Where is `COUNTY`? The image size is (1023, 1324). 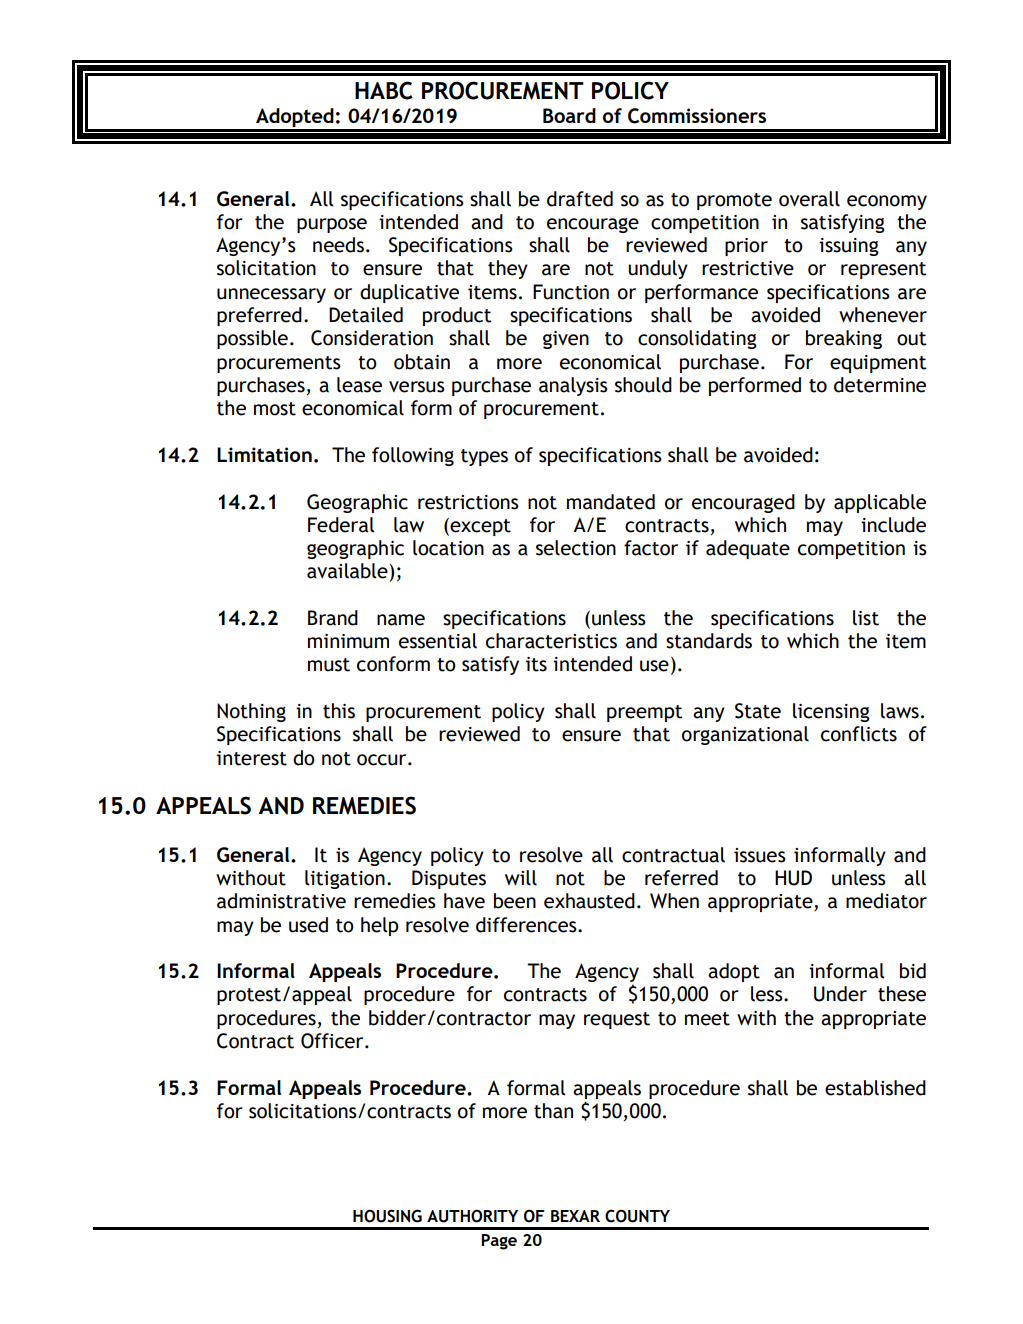 COUNTY is located at coordinates (637, 1216).
